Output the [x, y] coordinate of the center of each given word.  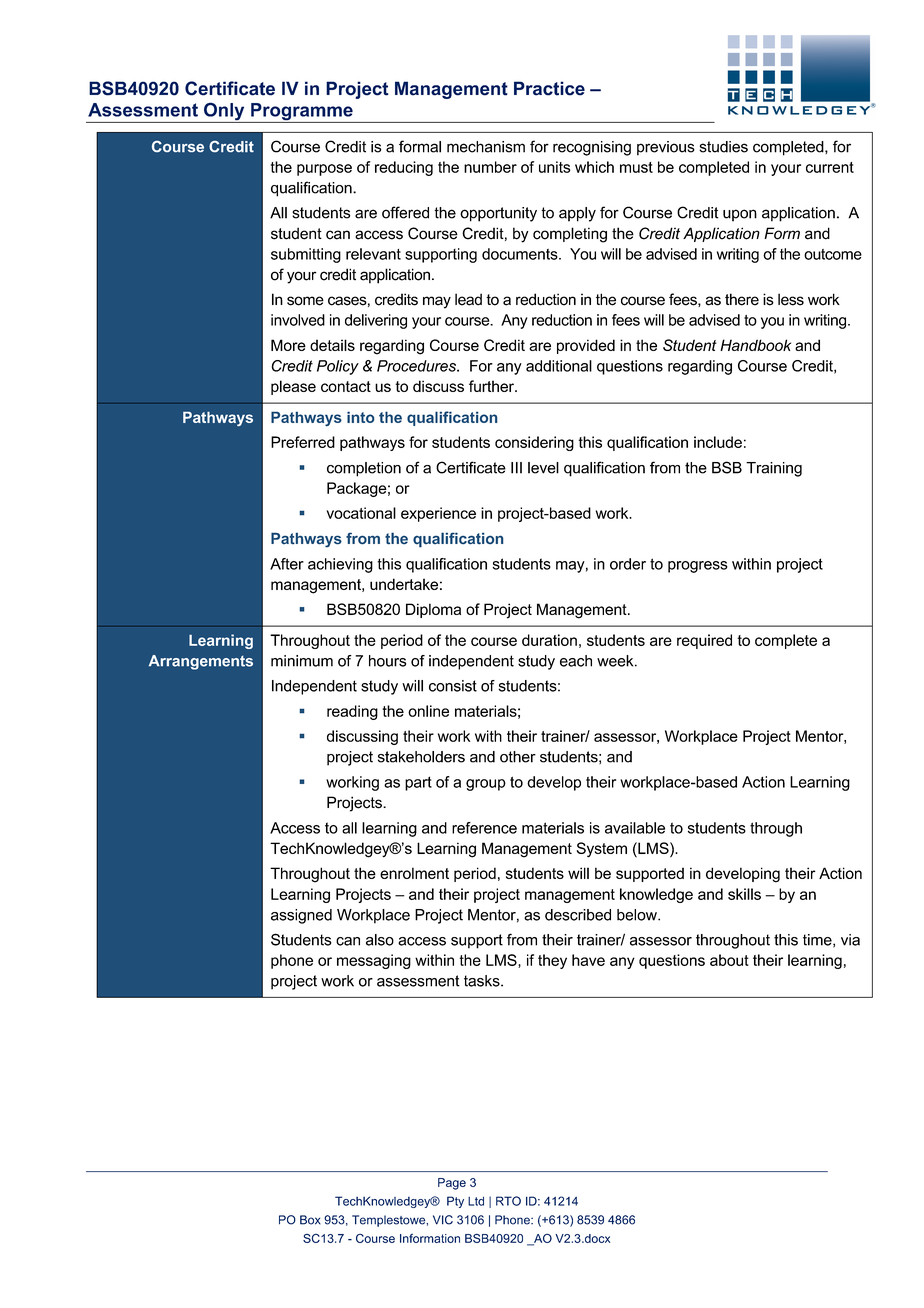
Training [774, 469]
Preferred [303, 442]
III [516, 468]
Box [310, 1220]
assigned [301, 916]
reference [484, 828]
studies [723, 147]
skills [744, 894]
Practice [549, 88]
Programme [302, 113]
